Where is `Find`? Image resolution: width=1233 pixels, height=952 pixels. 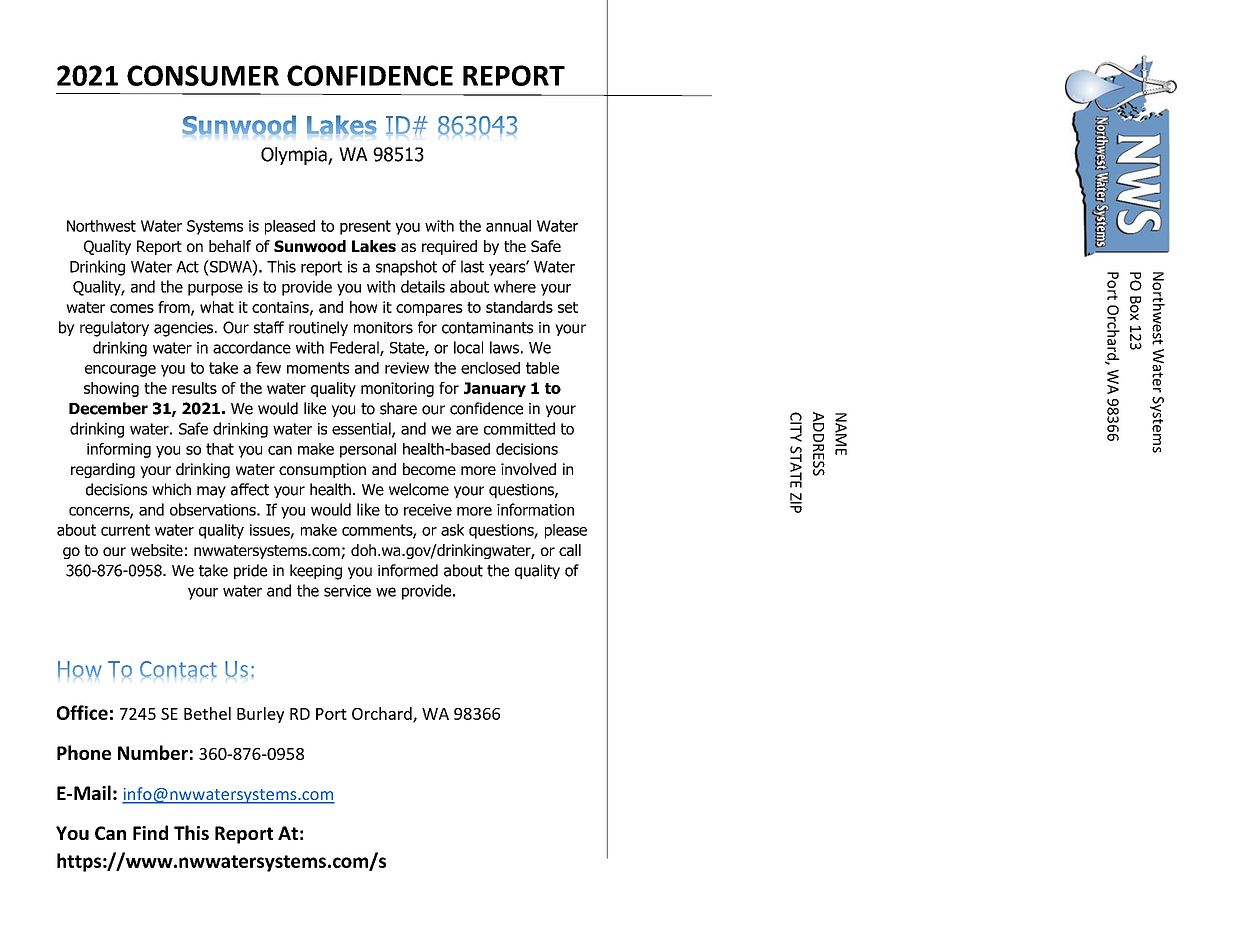
Find is located at coordinates (150, 832).
